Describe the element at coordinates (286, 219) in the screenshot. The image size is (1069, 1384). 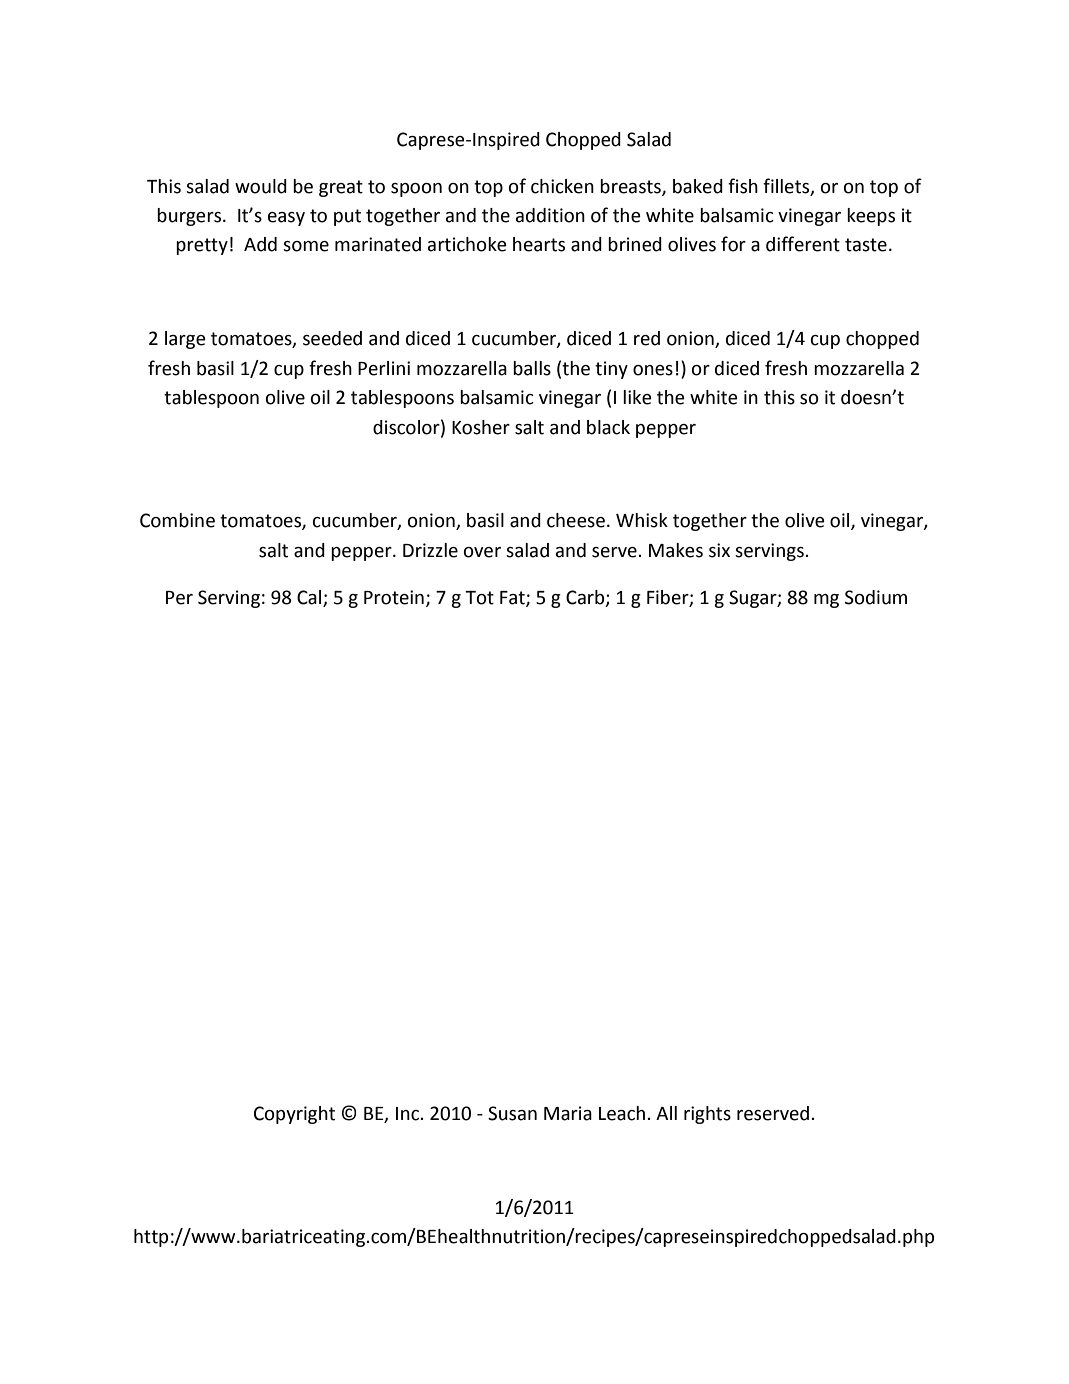
I see `easy` at that location.
